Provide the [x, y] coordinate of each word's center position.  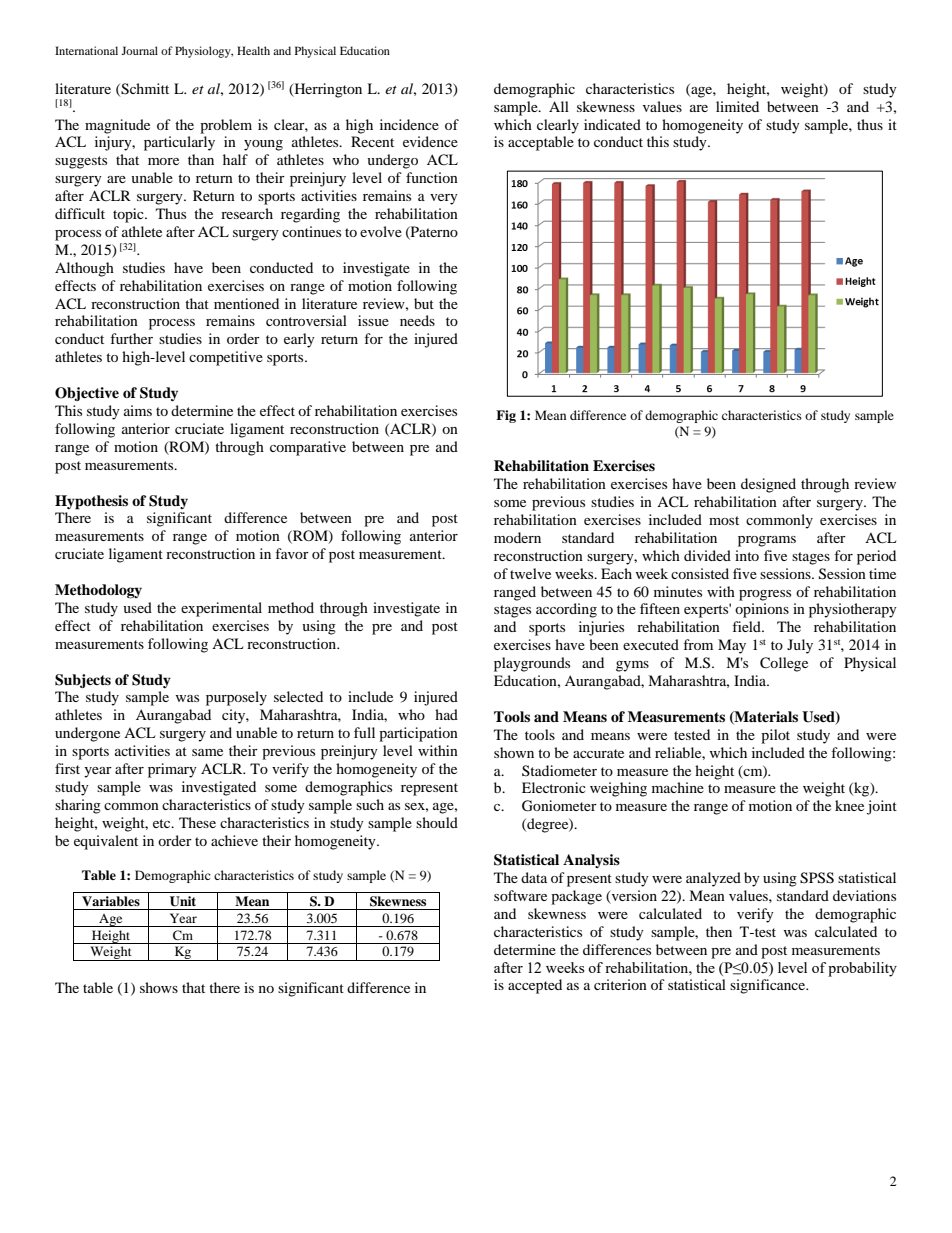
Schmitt [144, 89]
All [559, 106]
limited [737, 106]
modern [517, 537]
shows [159, 987]
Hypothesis [91, 502]
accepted [535, 986]
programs [767, 541]
